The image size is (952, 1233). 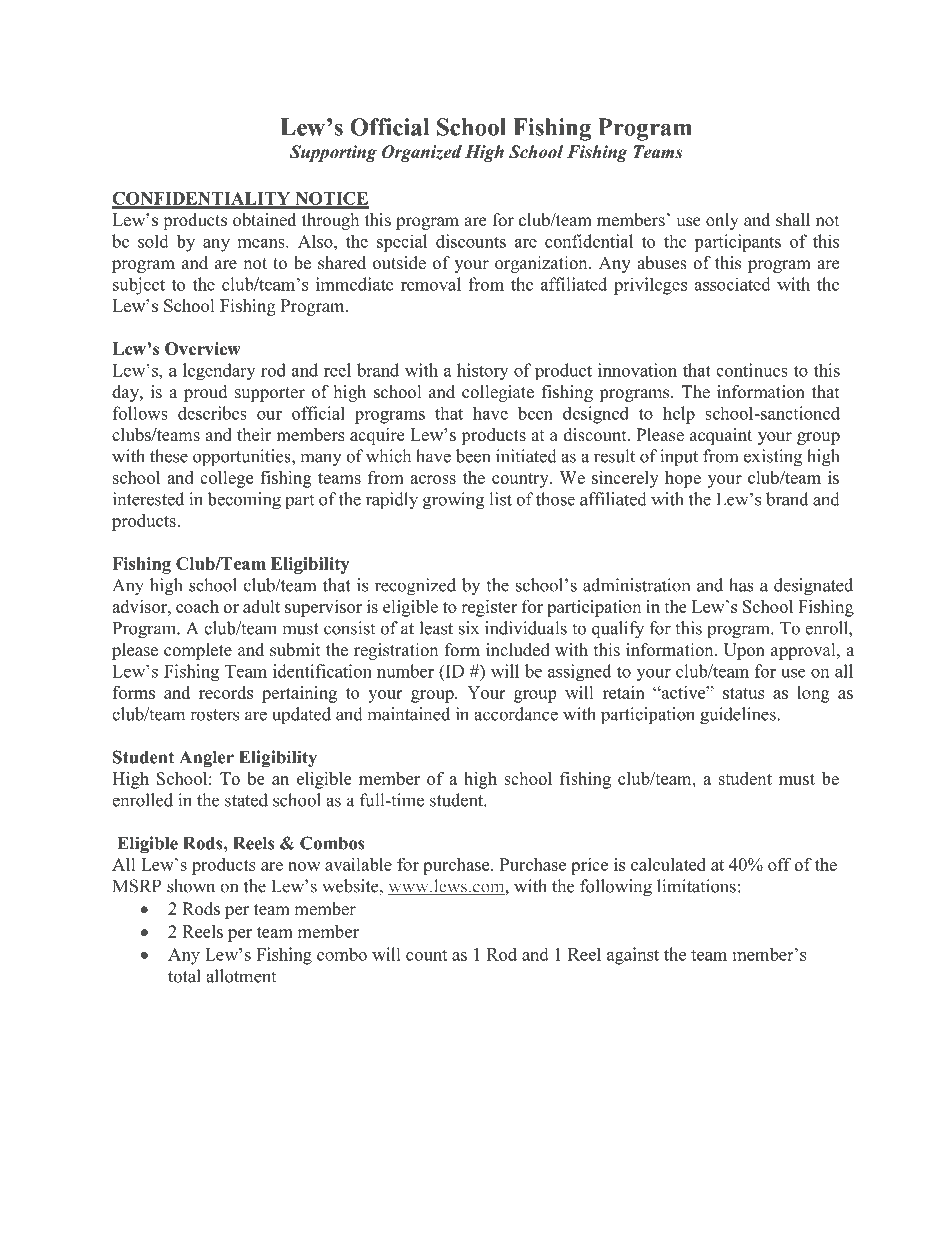 What do you see at coordinates (422, 153) in the screenshot?
I see `Organized` at bounding box center [422, 153].
